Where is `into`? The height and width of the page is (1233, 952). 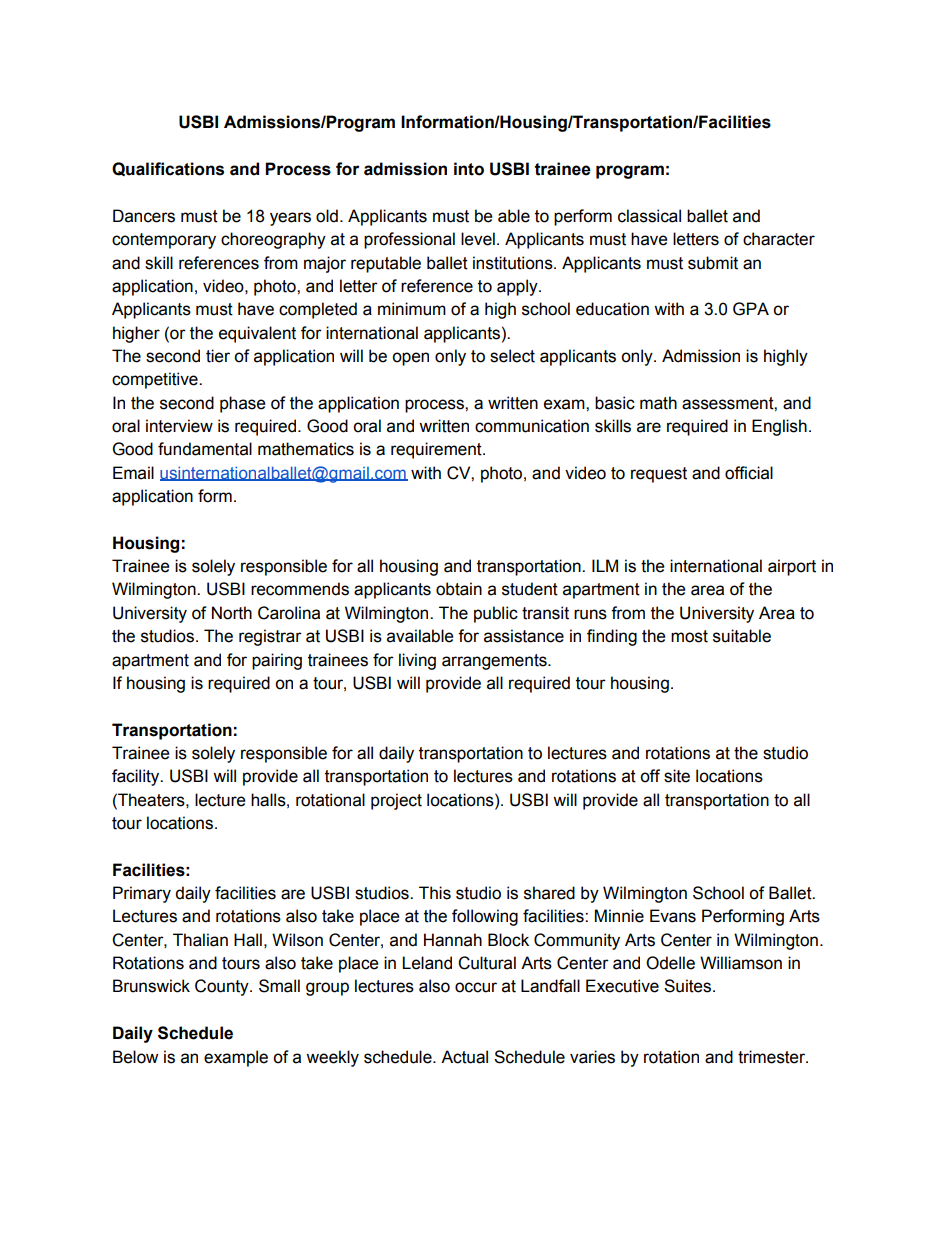 into is located at coordinates (469, 169).
